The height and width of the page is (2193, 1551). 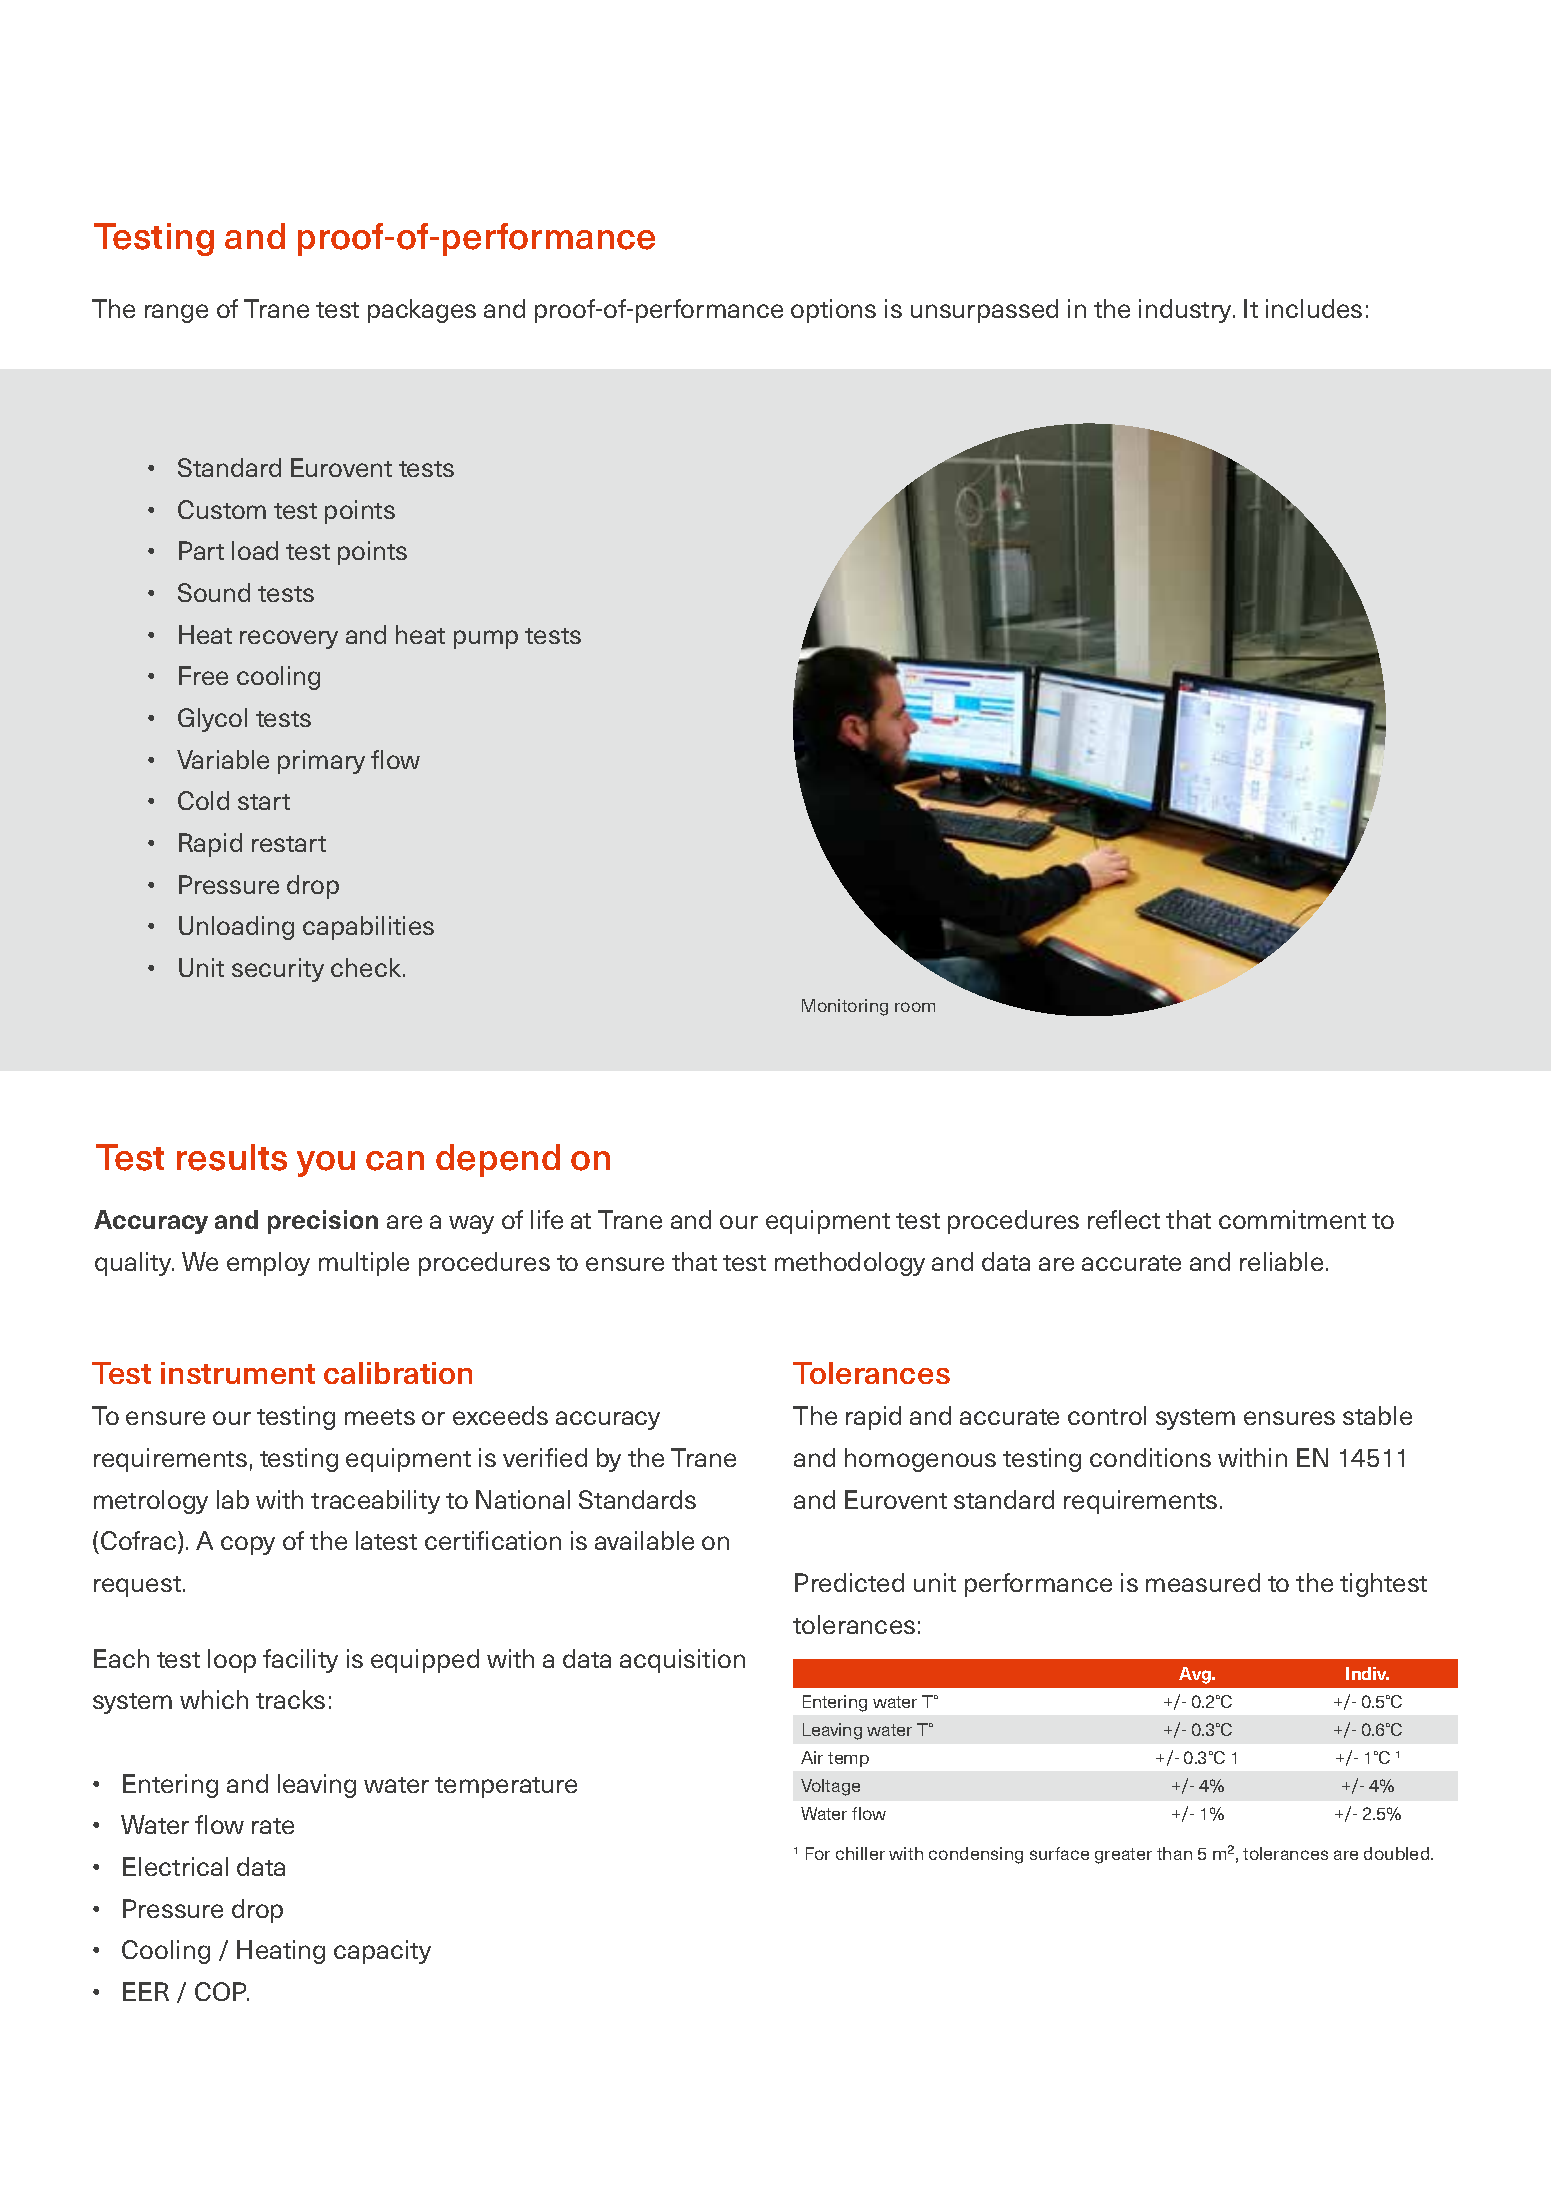 What do you see at coordinates (1292, 1219) in the page?
I see `commitment` at bounding box center [1292, 1219].
